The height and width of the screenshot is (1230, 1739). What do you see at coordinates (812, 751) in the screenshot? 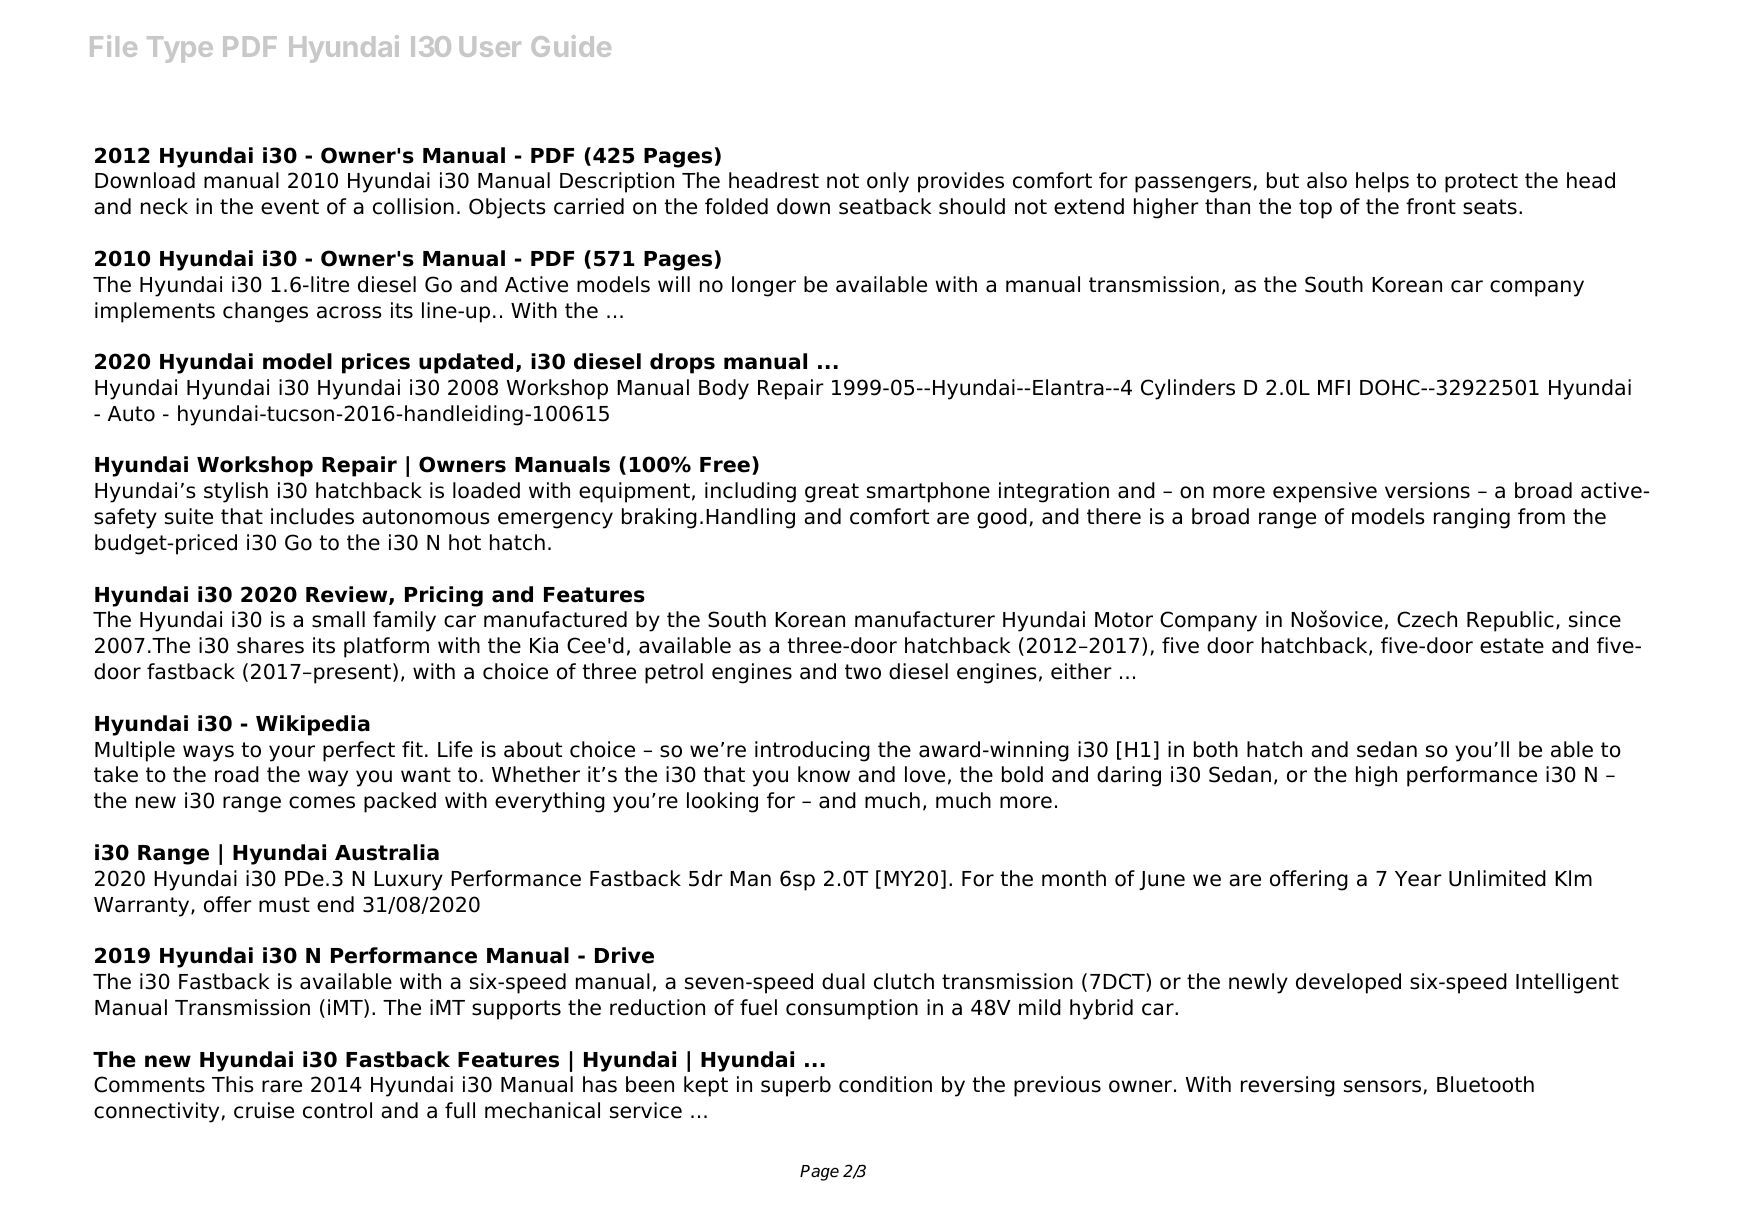
I see `introducing` at bounding box center [812, 751].
